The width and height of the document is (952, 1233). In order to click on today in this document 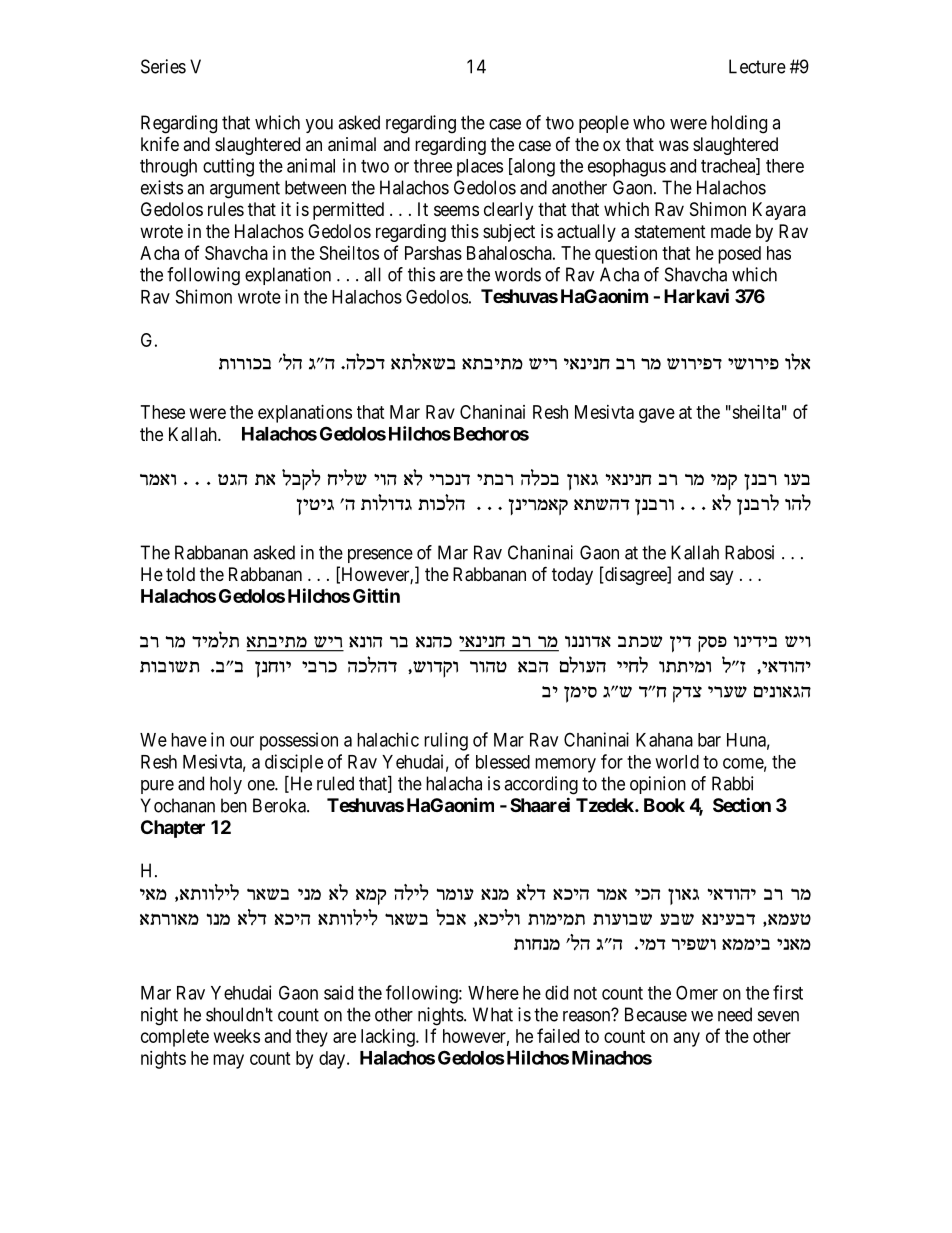, I will do `click(572, 576)`.
